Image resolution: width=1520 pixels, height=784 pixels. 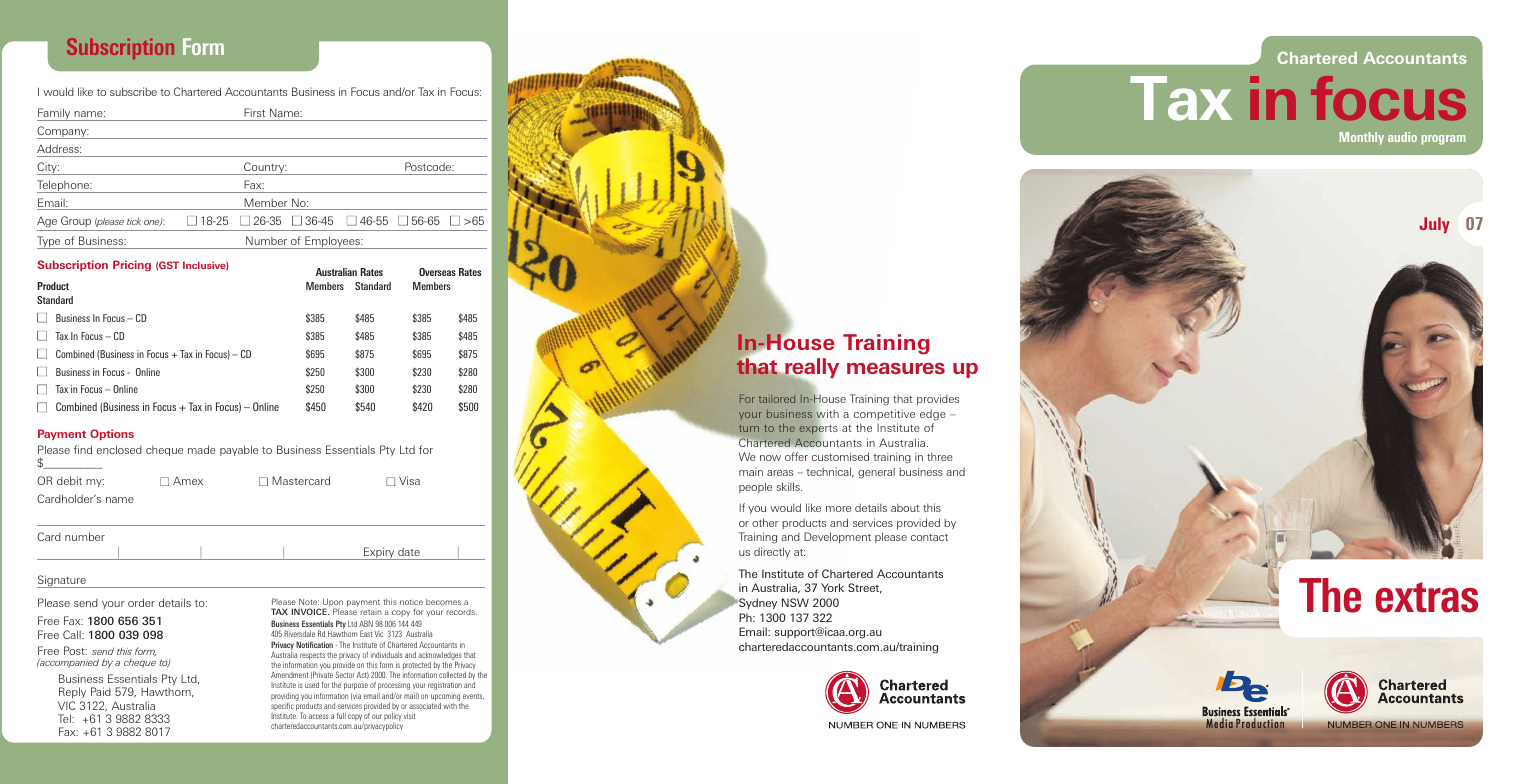 What do you see at coordinates (777, 399) in the screenshot?
I see `tailored` at bounding box center [777, 399].
